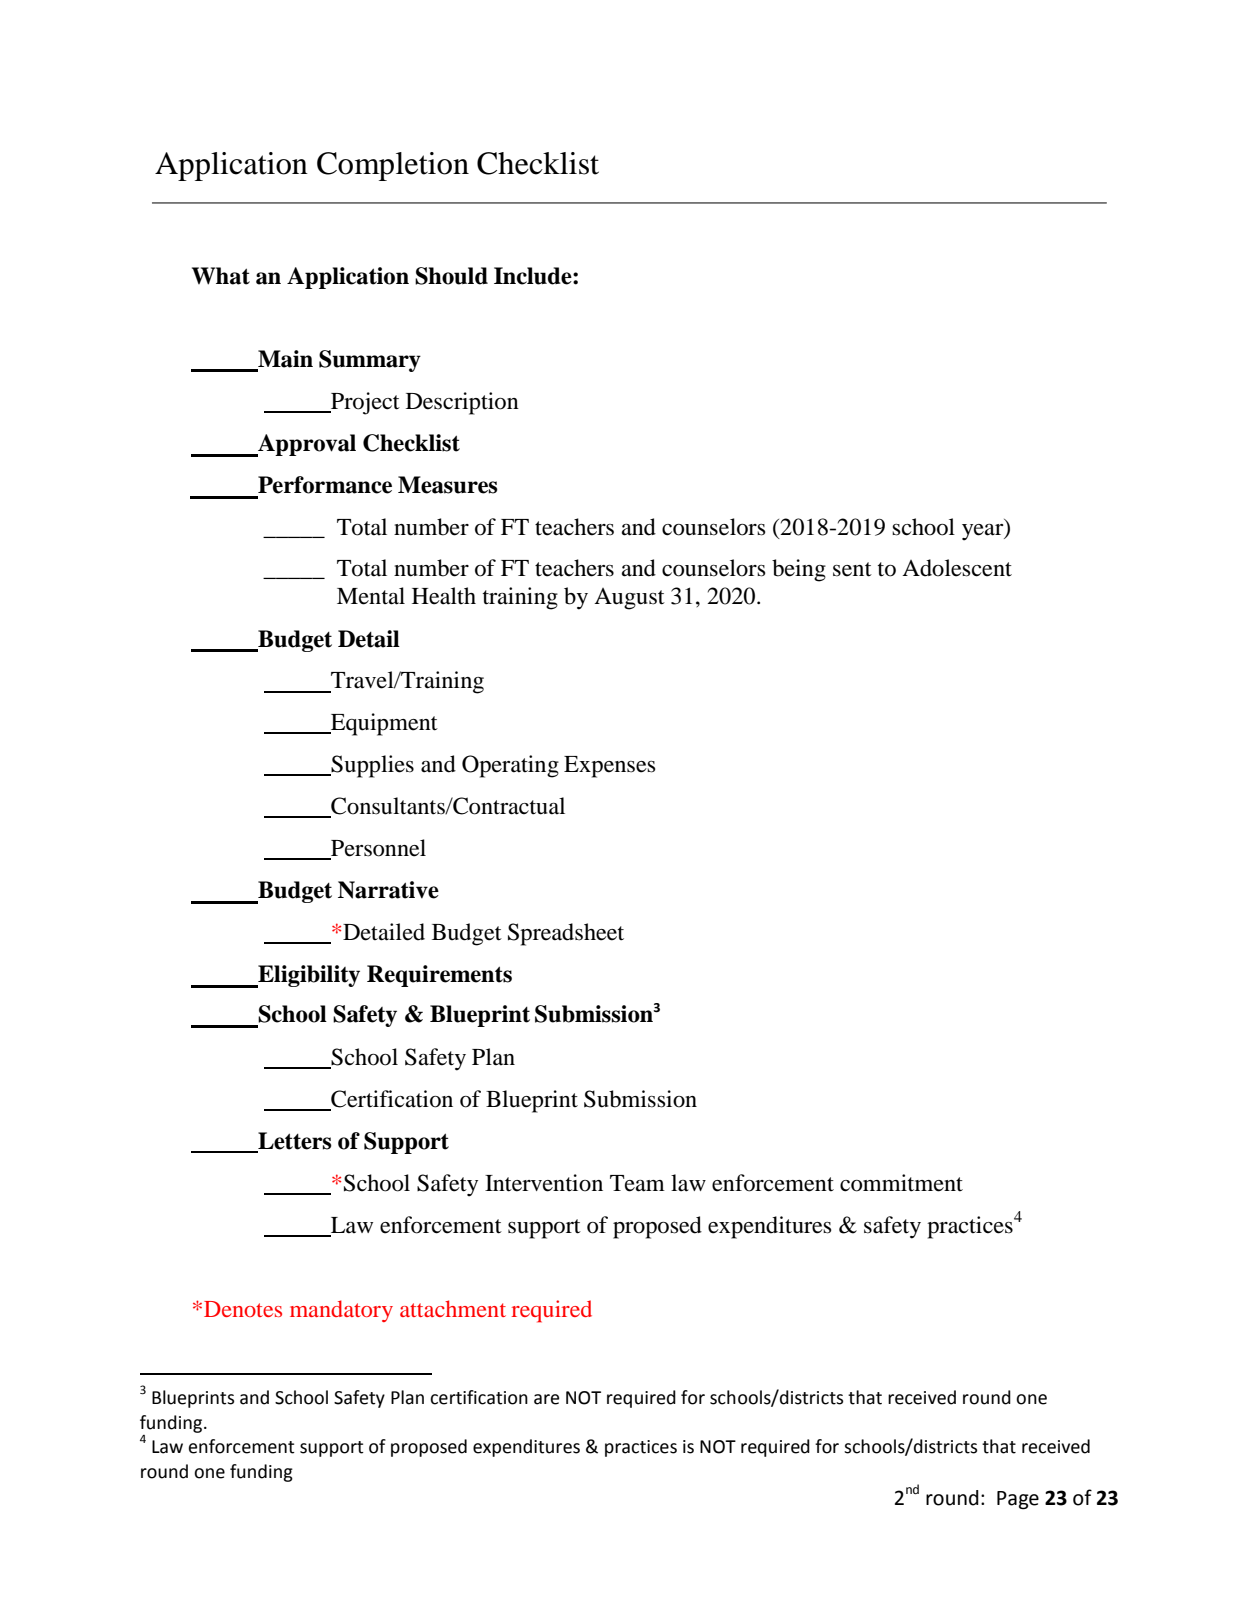 This page has height=1605, width=1240. Describe the element at coordinates (1018, 1500) in the page. I see `Page` at that location.
